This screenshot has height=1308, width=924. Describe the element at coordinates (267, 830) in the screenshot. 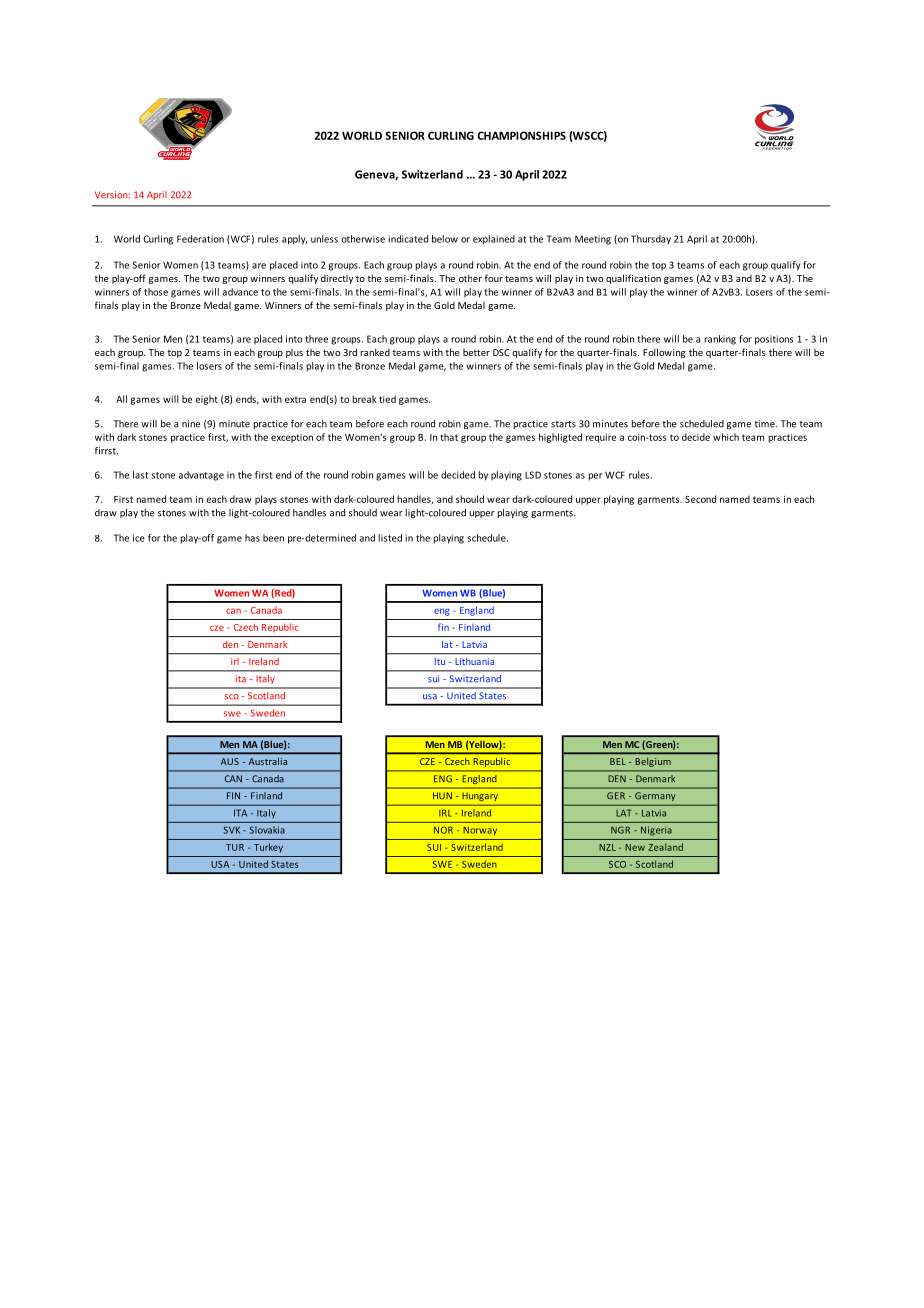

I see `Slovakia` at that location.
